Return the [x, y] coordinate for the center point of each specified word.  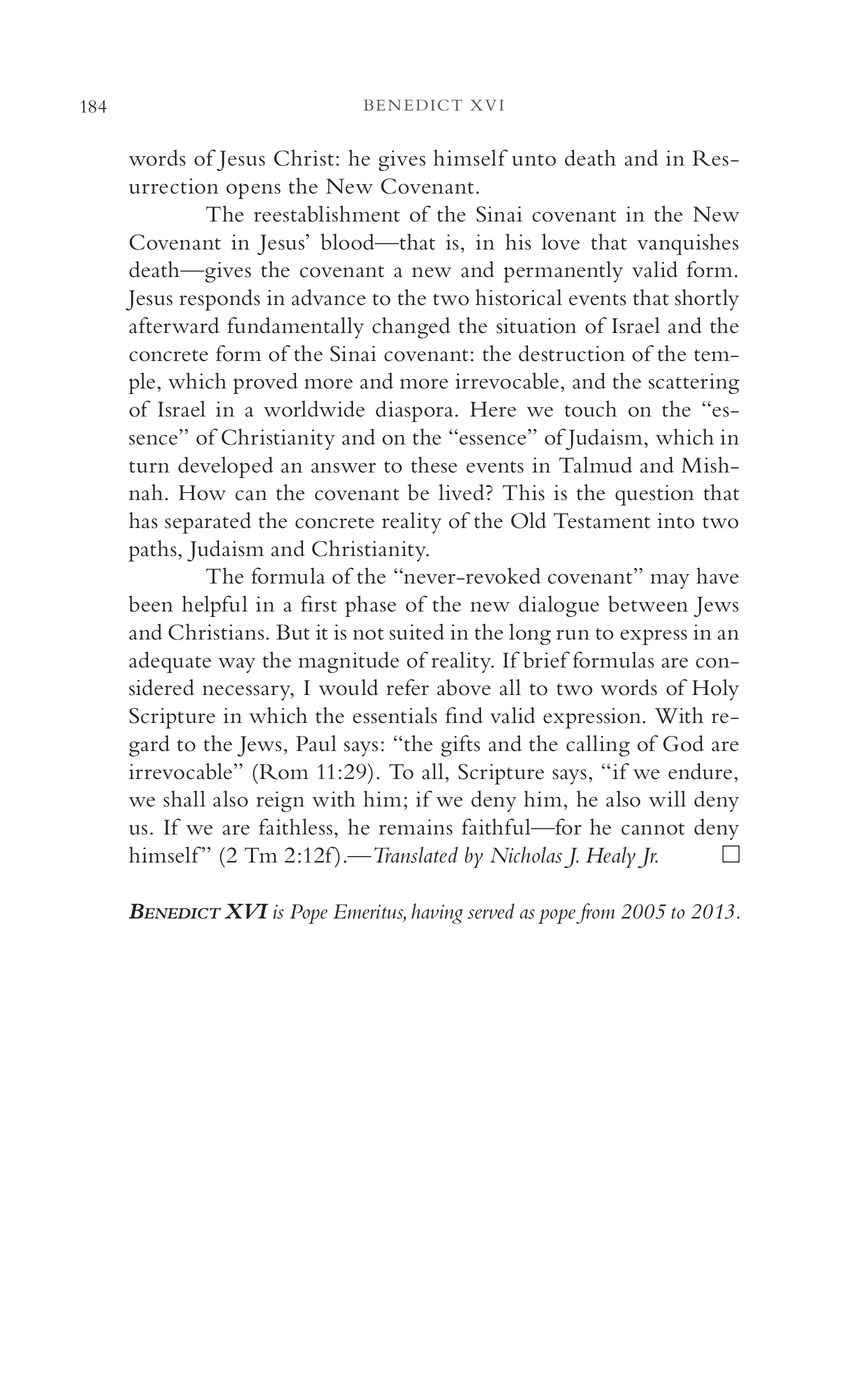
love [561, 241]
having [437, 913]
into [676, 521]
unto [534, 160]
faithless [297, 826]
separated [208, 523]
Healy [611, 857]
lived [463, 492]
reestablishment [327, 213]
